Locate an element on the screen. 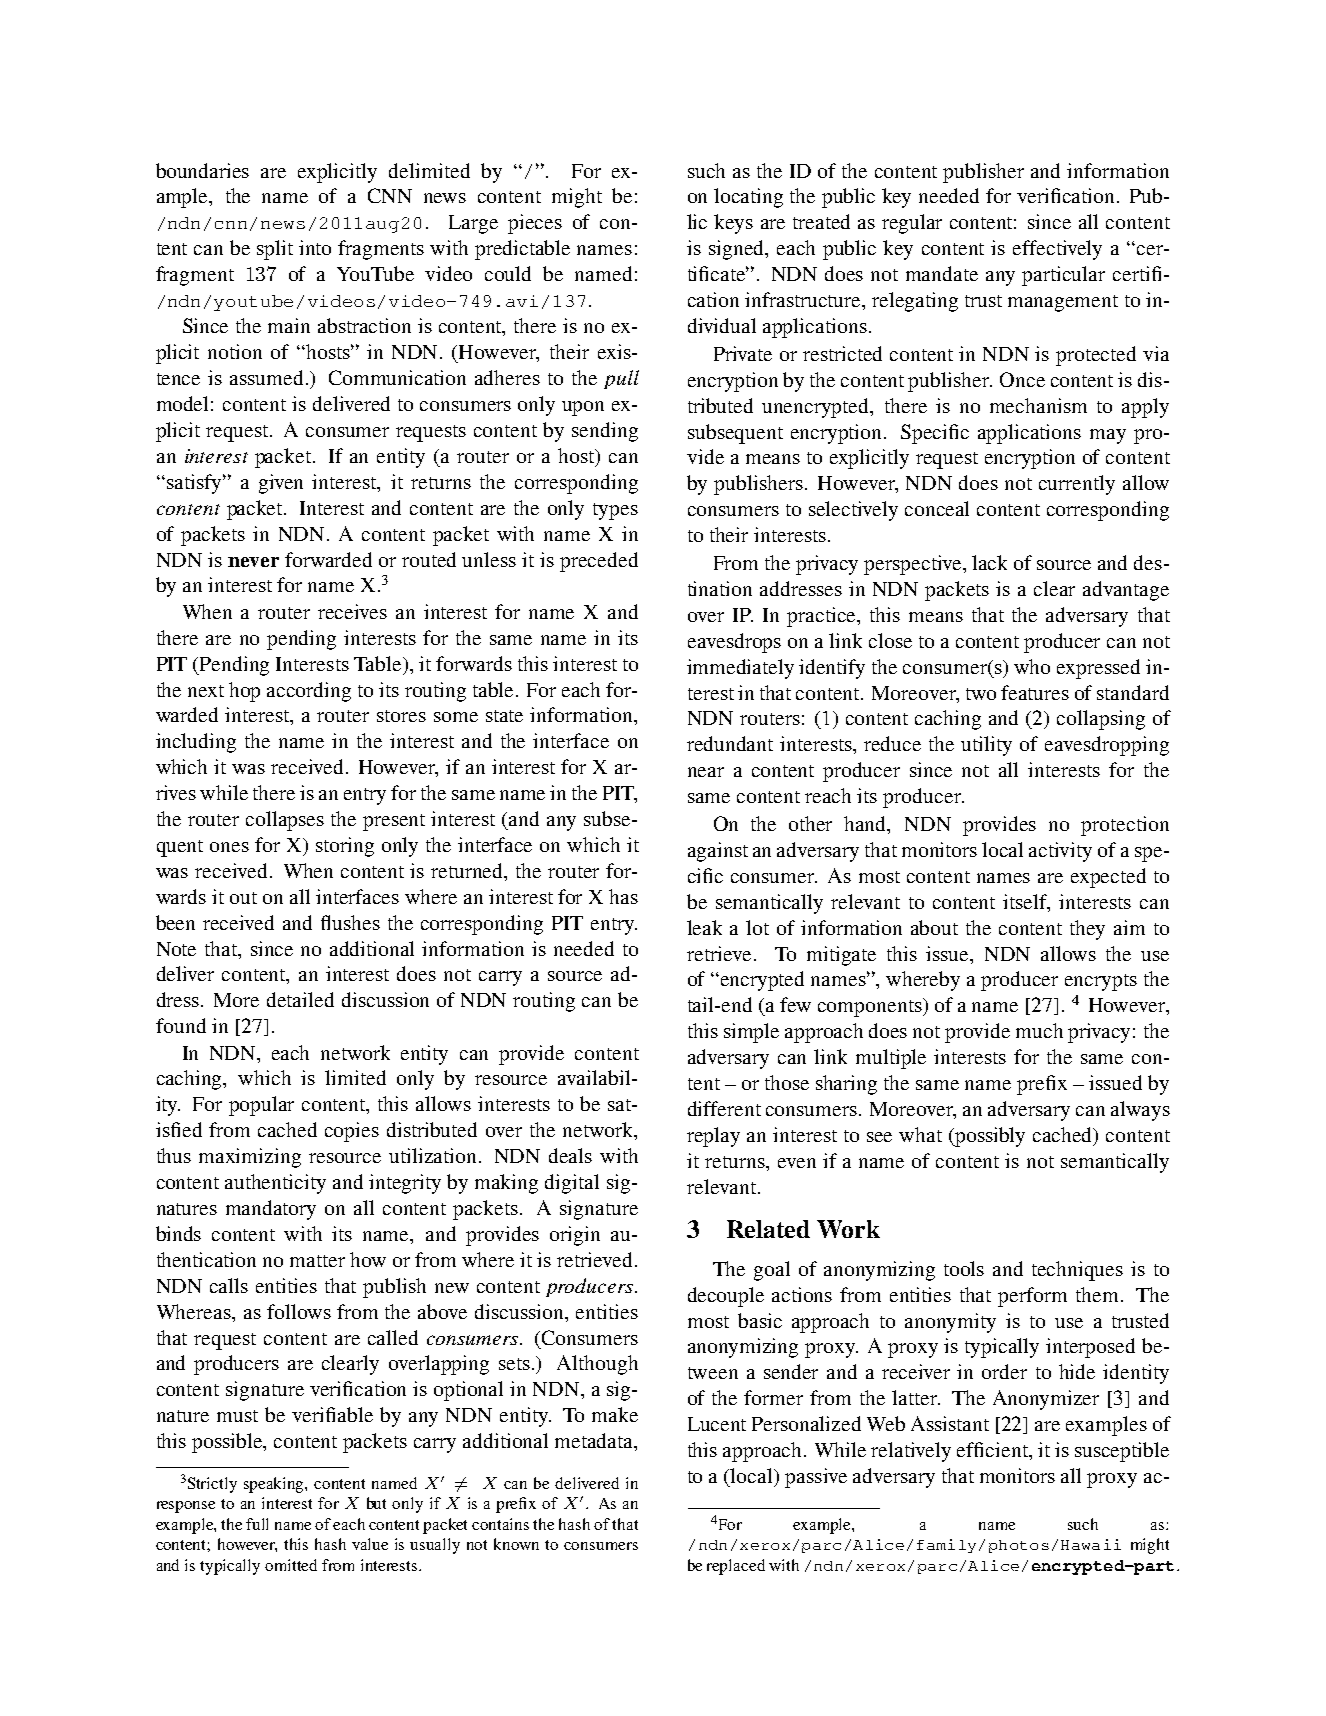  locating is located at coordinates (748, 198).
